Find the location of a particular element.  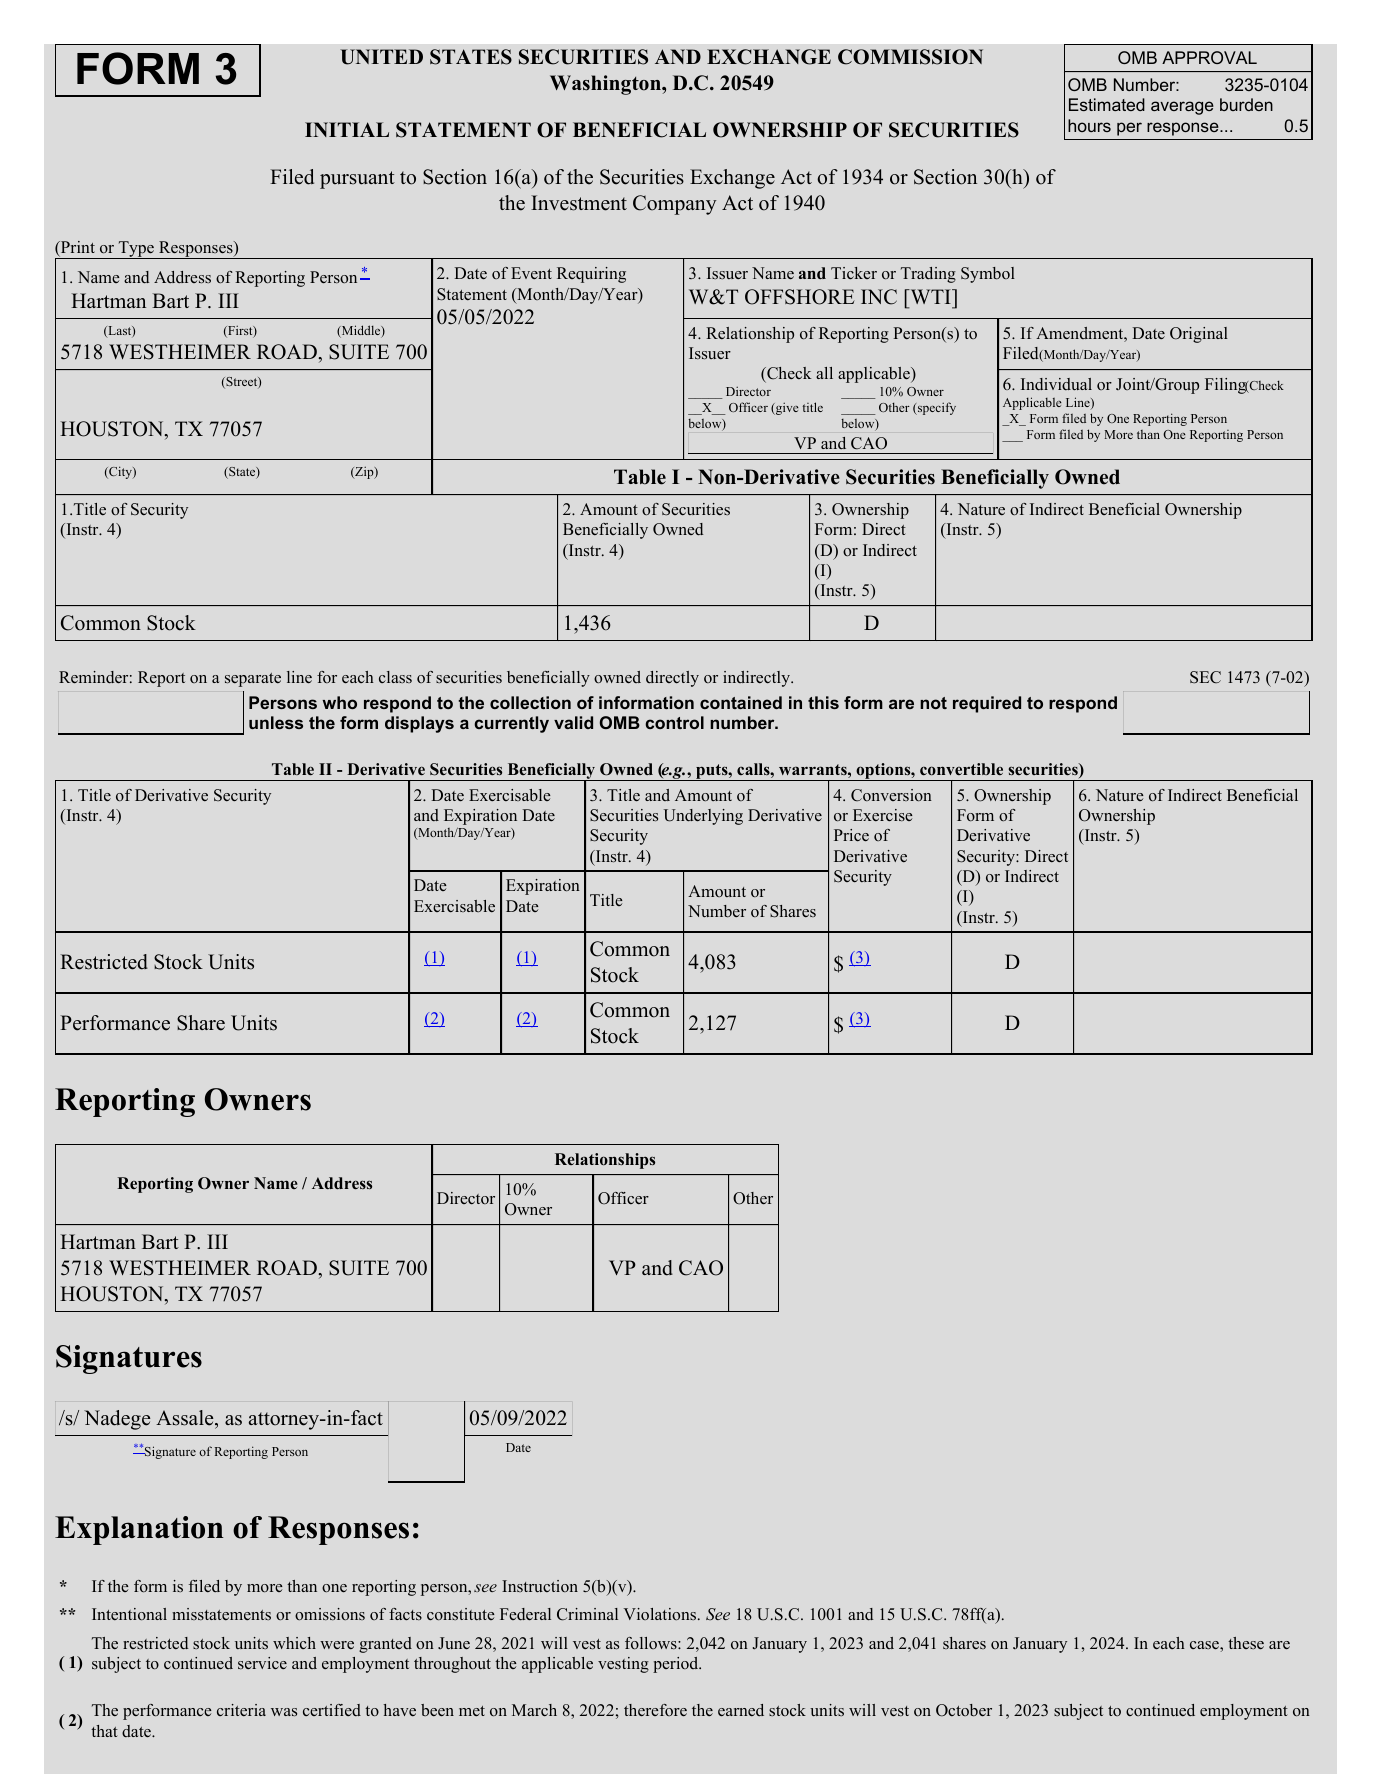

Underlying is located at coordinates (703, 817).
